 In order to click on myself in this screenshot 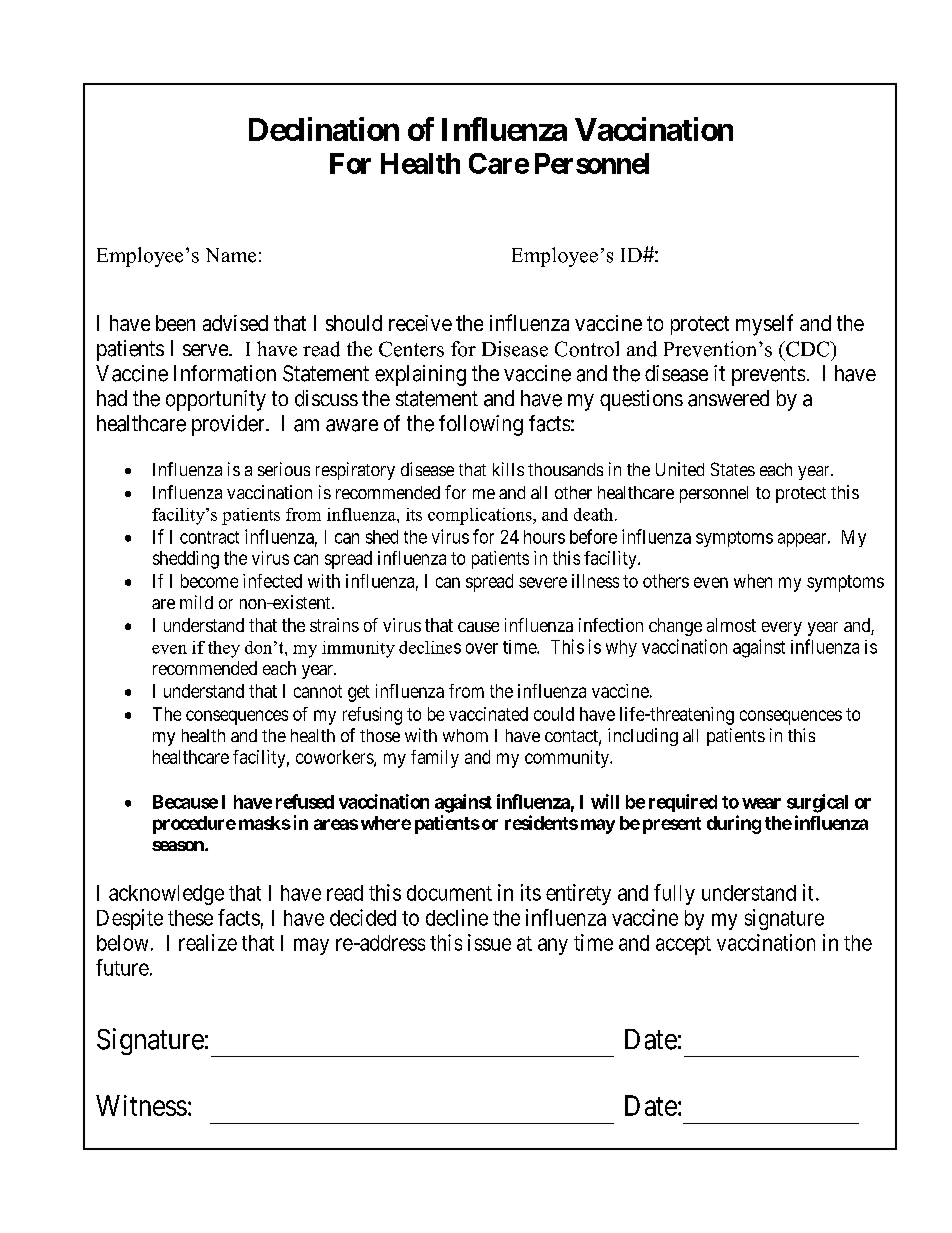, I will do `click(764, 325)`.
